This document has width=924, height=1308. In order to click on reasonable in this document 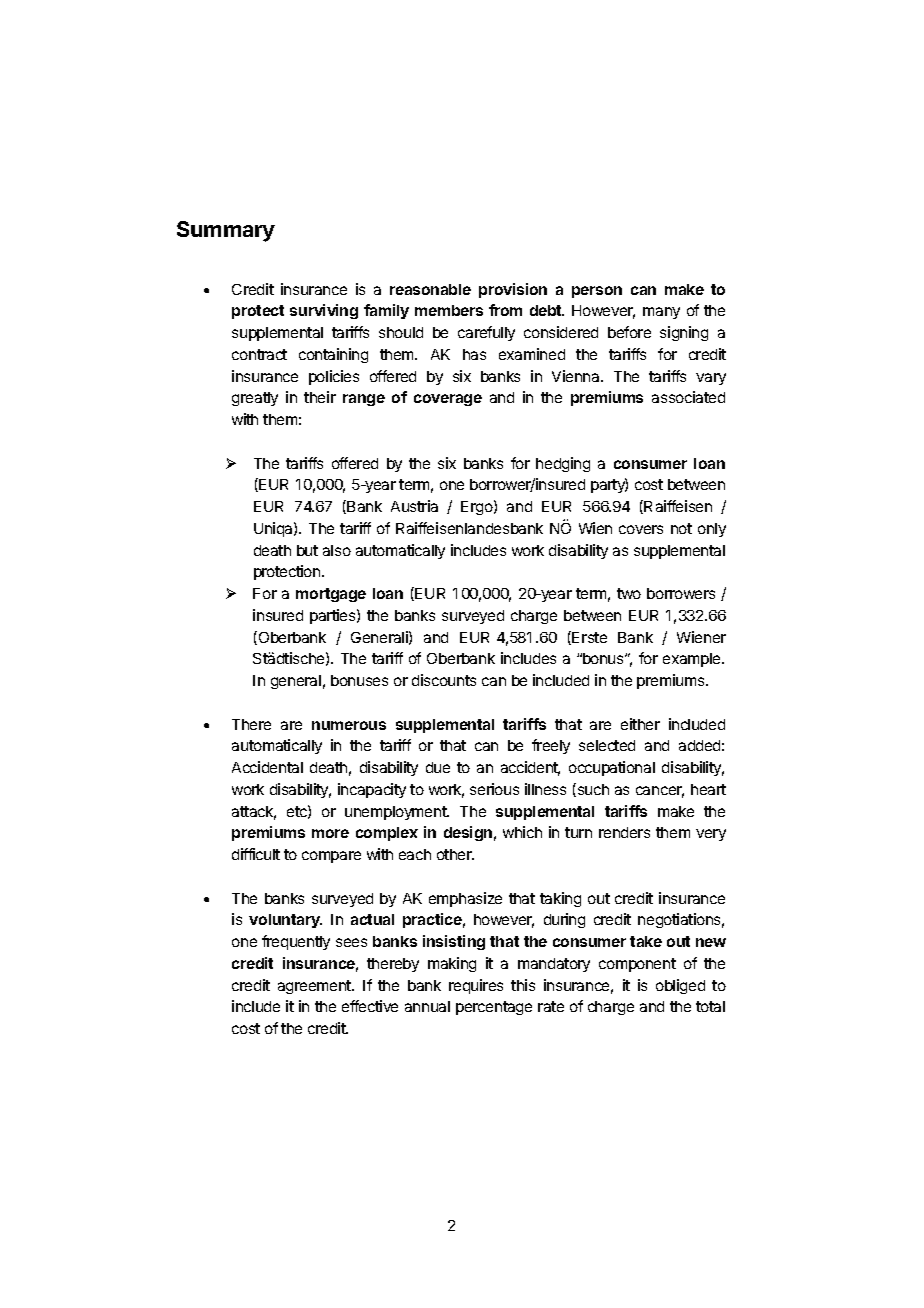, I will do `click(430, 289)`.
